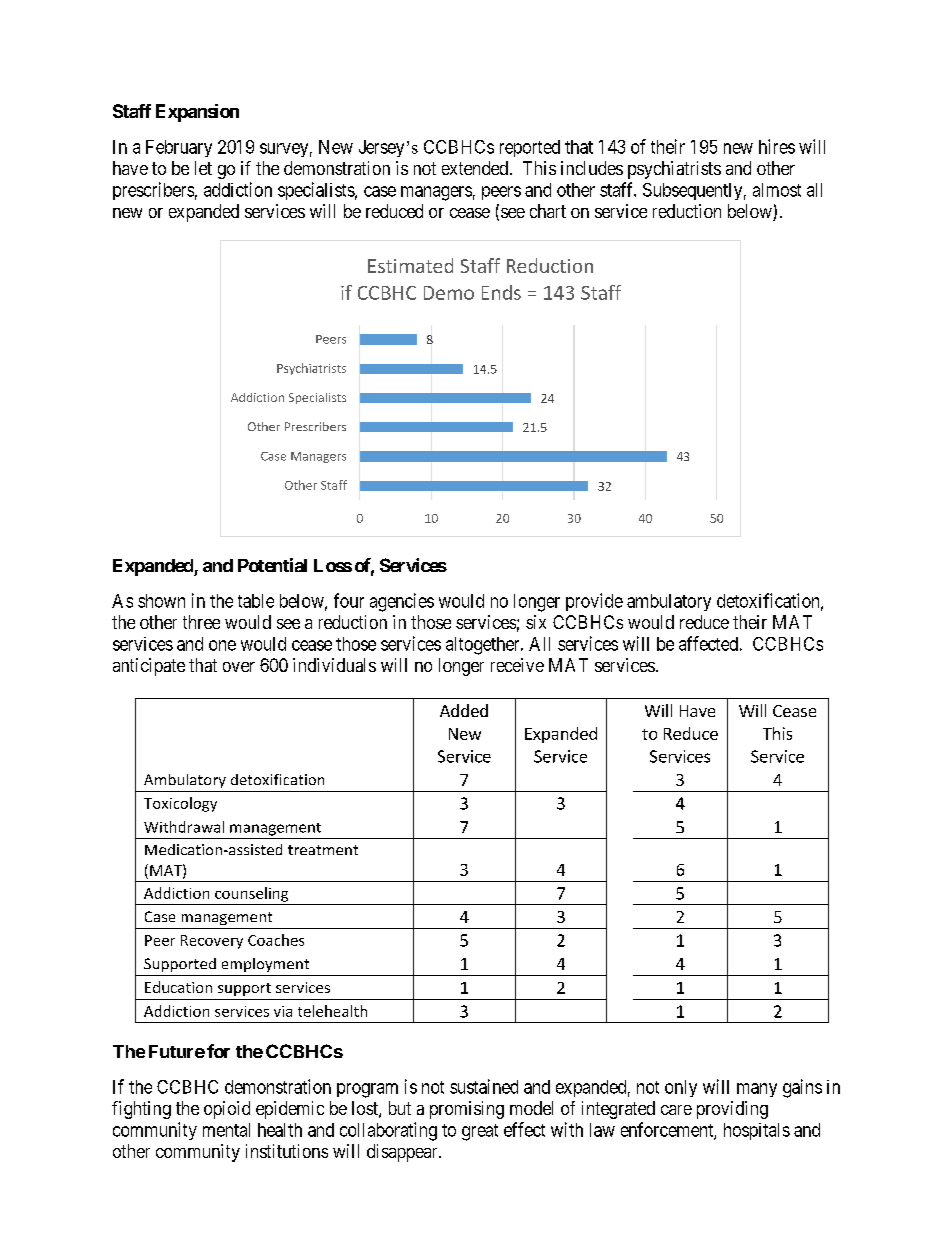 The image size is (952, 1233). What do you see at coordinates (708, 643) in the screenshot?
I see `affected` at bounding box center [708, 643].
